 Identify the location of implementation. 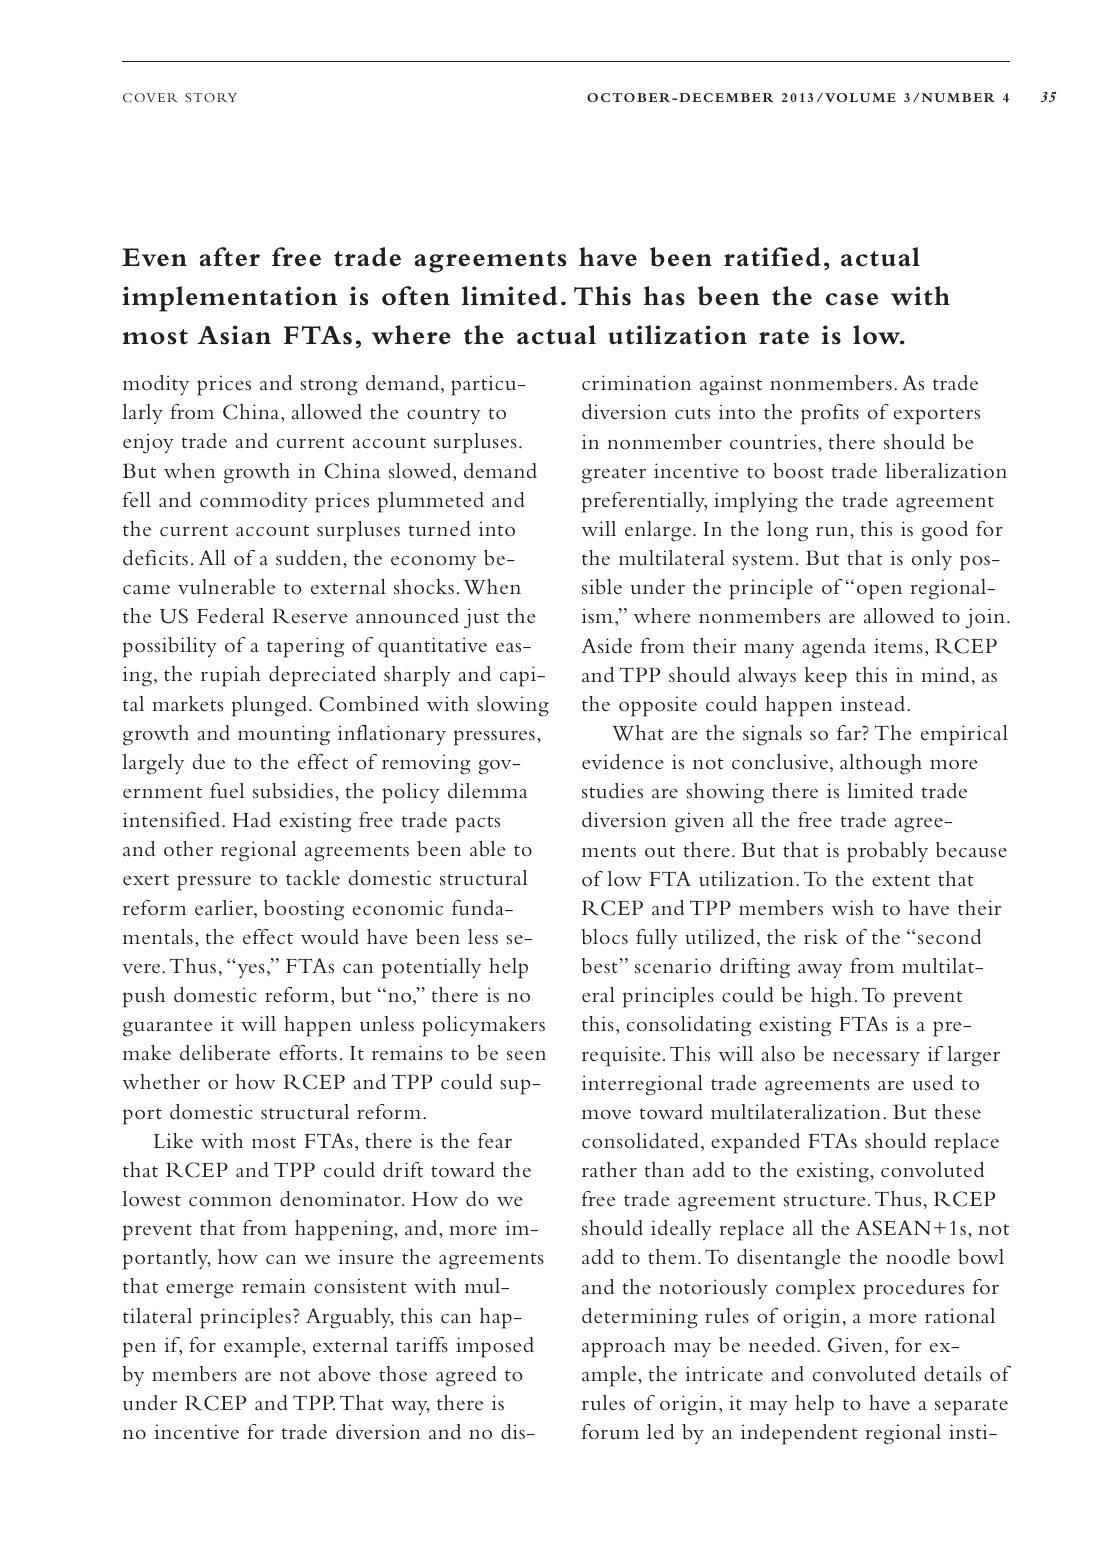
(229, 299).
